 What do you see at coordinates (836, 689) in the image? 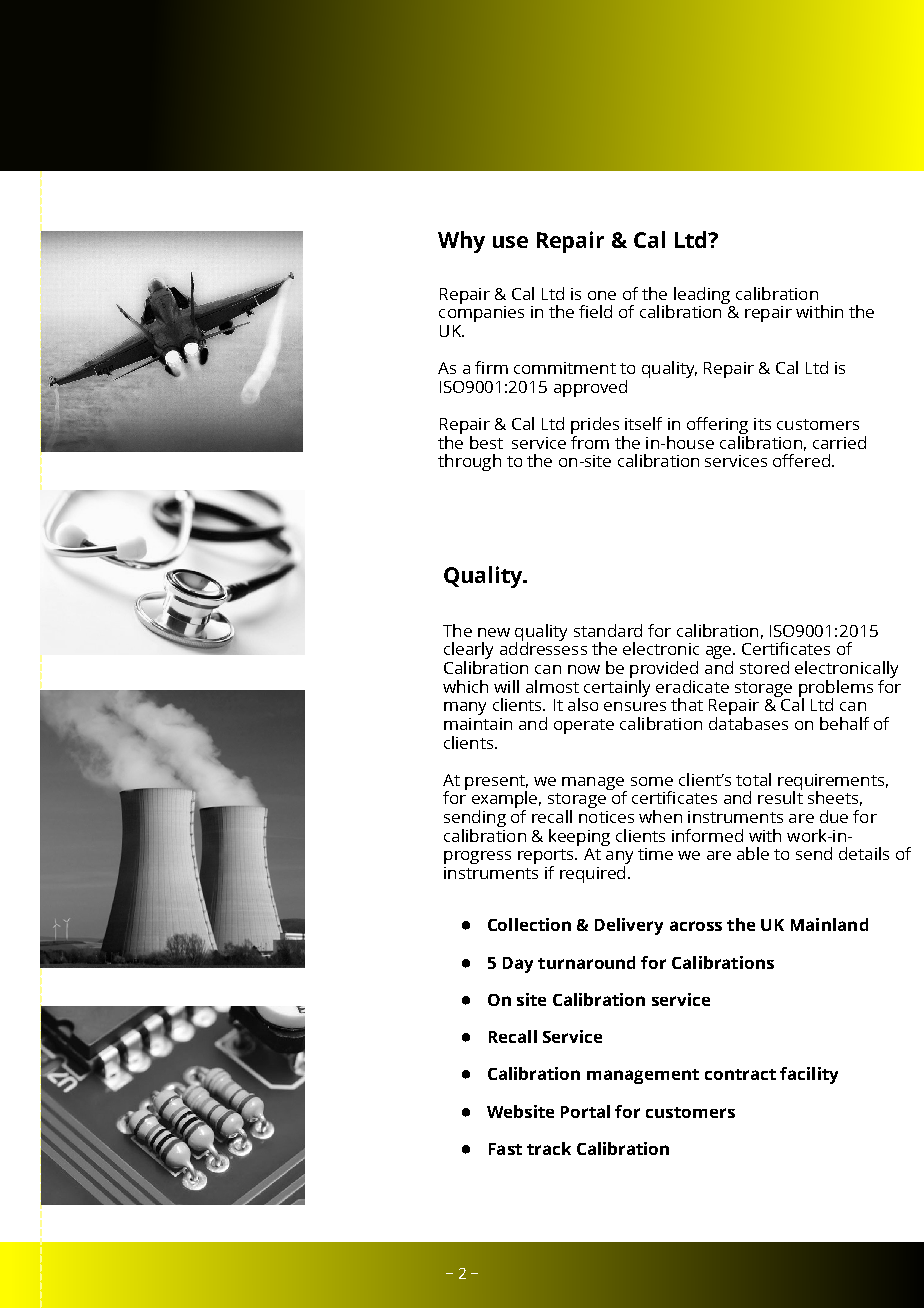
I see `problems` at bounding box center [836, 689].
